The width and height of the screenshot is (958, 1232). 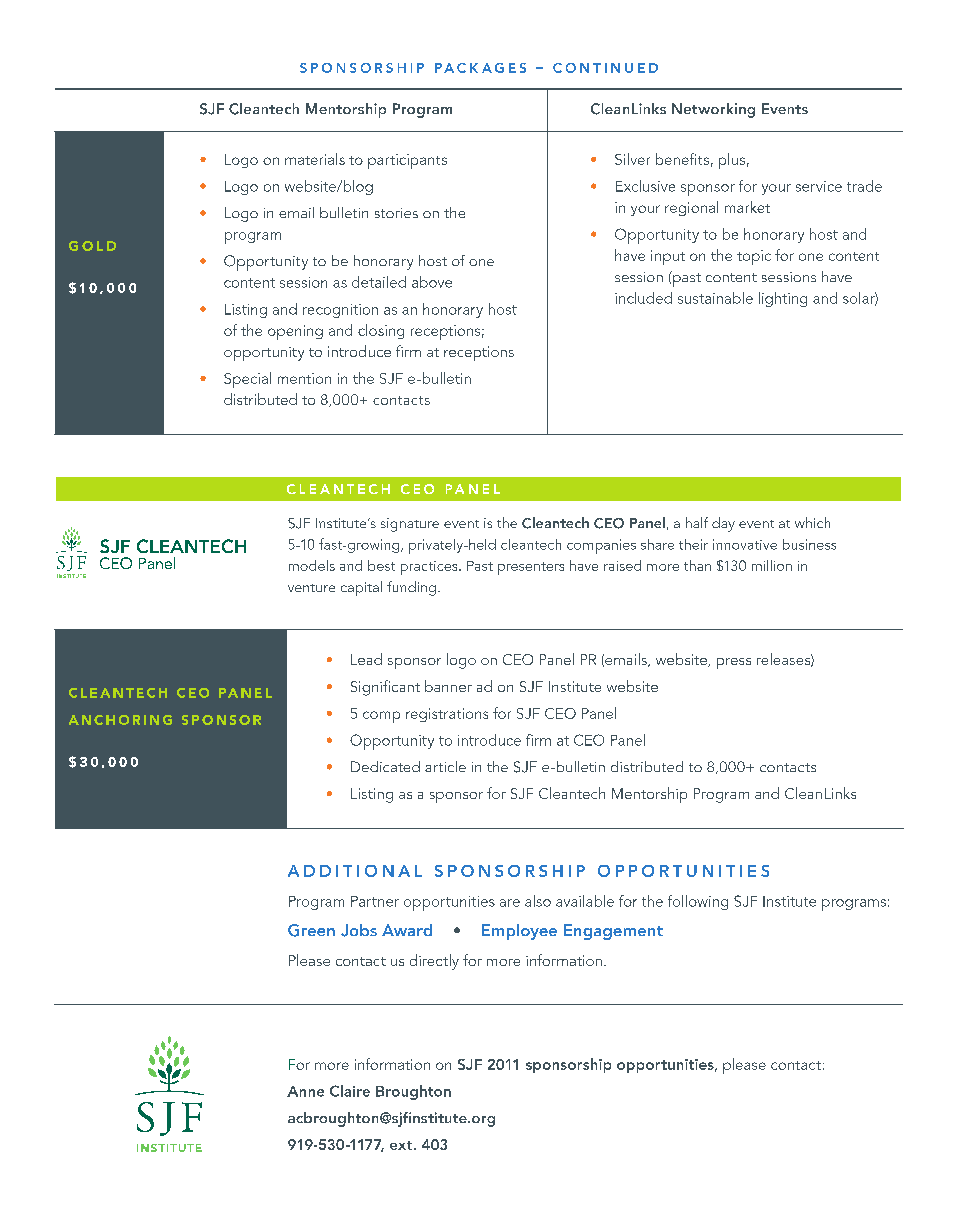 I want to click on service, so click(x=819, y=186).
